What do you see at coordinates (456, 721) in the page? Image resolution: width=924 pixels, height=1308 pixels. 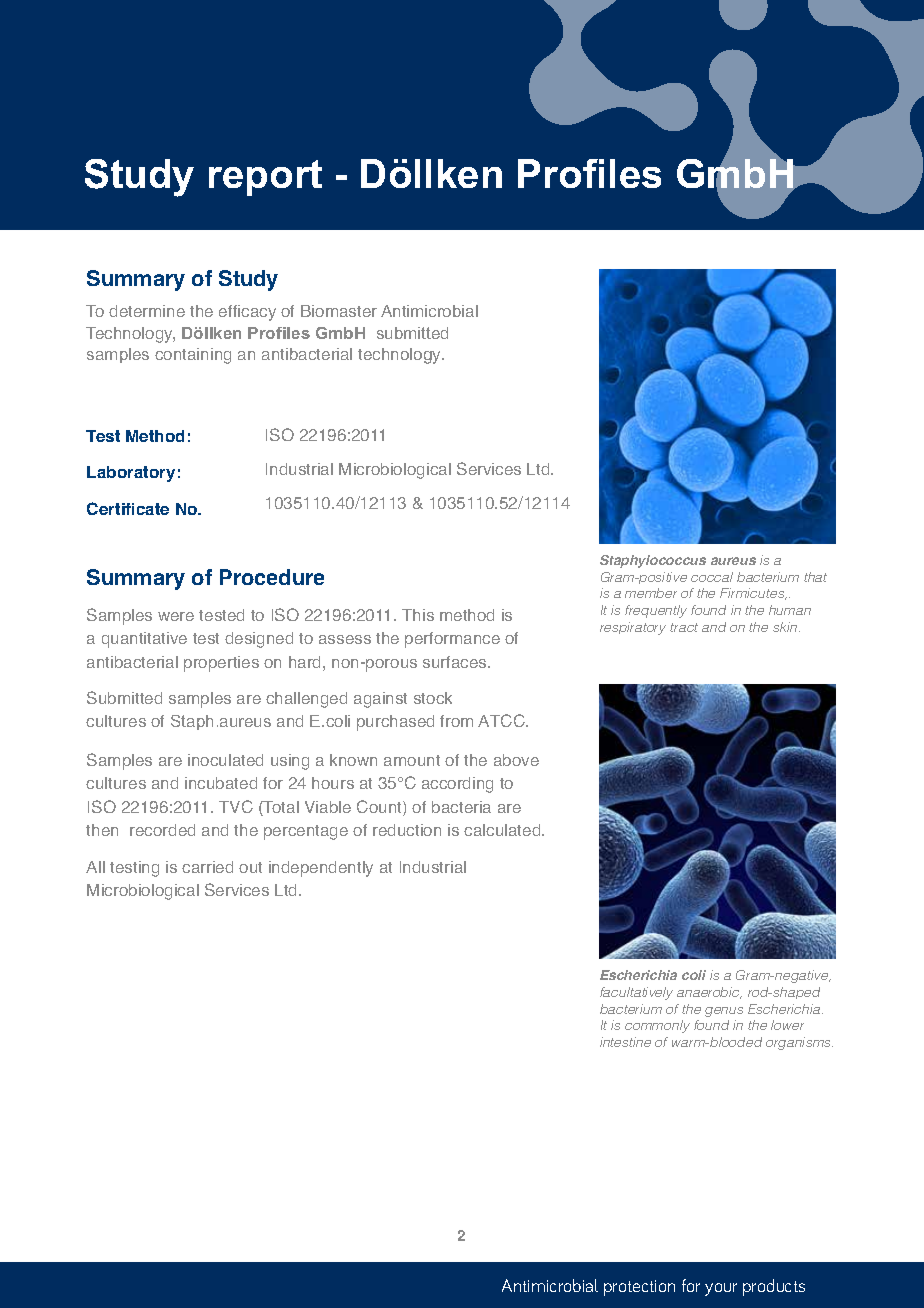 I see `from` at bounding box center [456, 721].
